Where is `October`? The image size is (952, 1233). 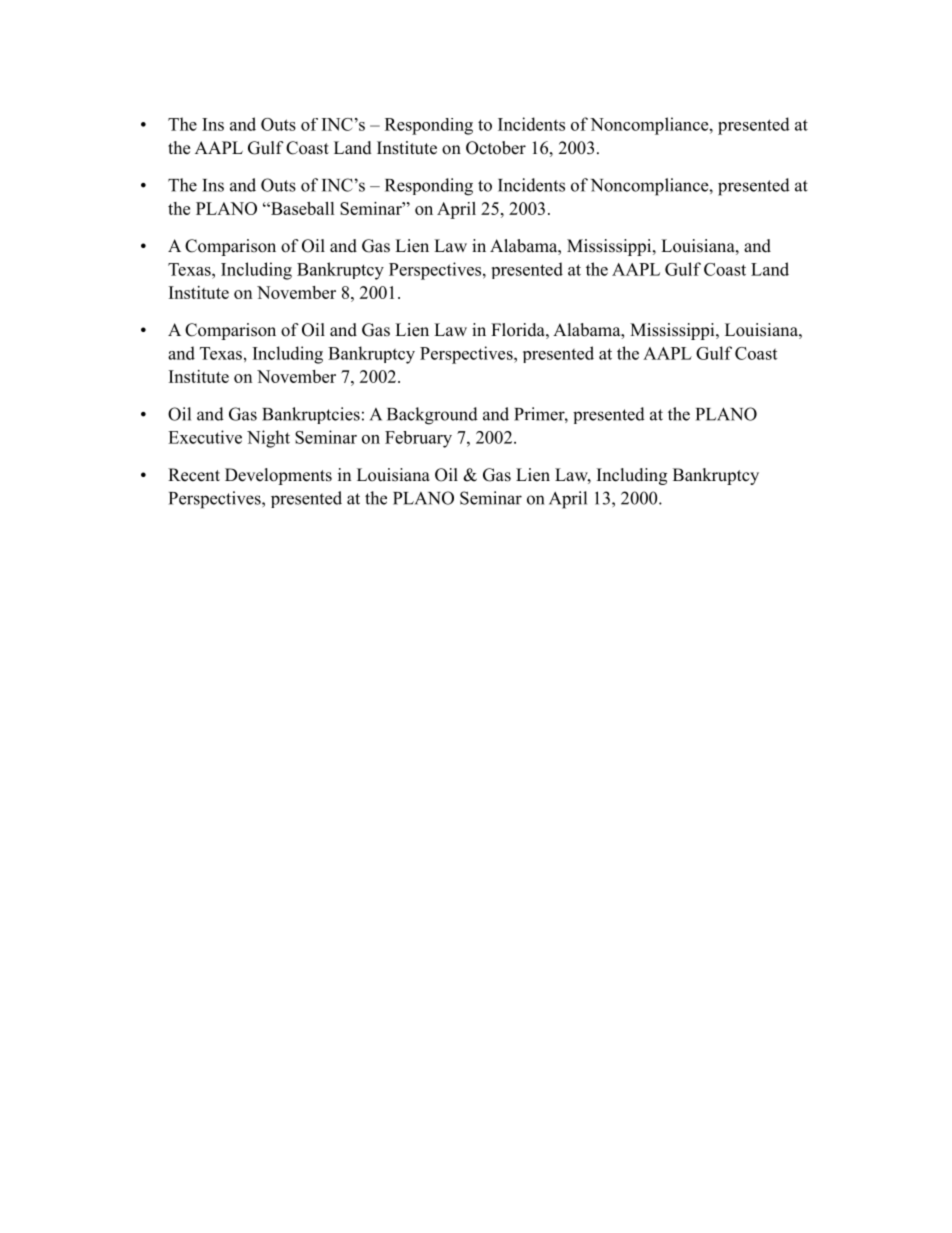 October is located at coordinates (496, 148).
